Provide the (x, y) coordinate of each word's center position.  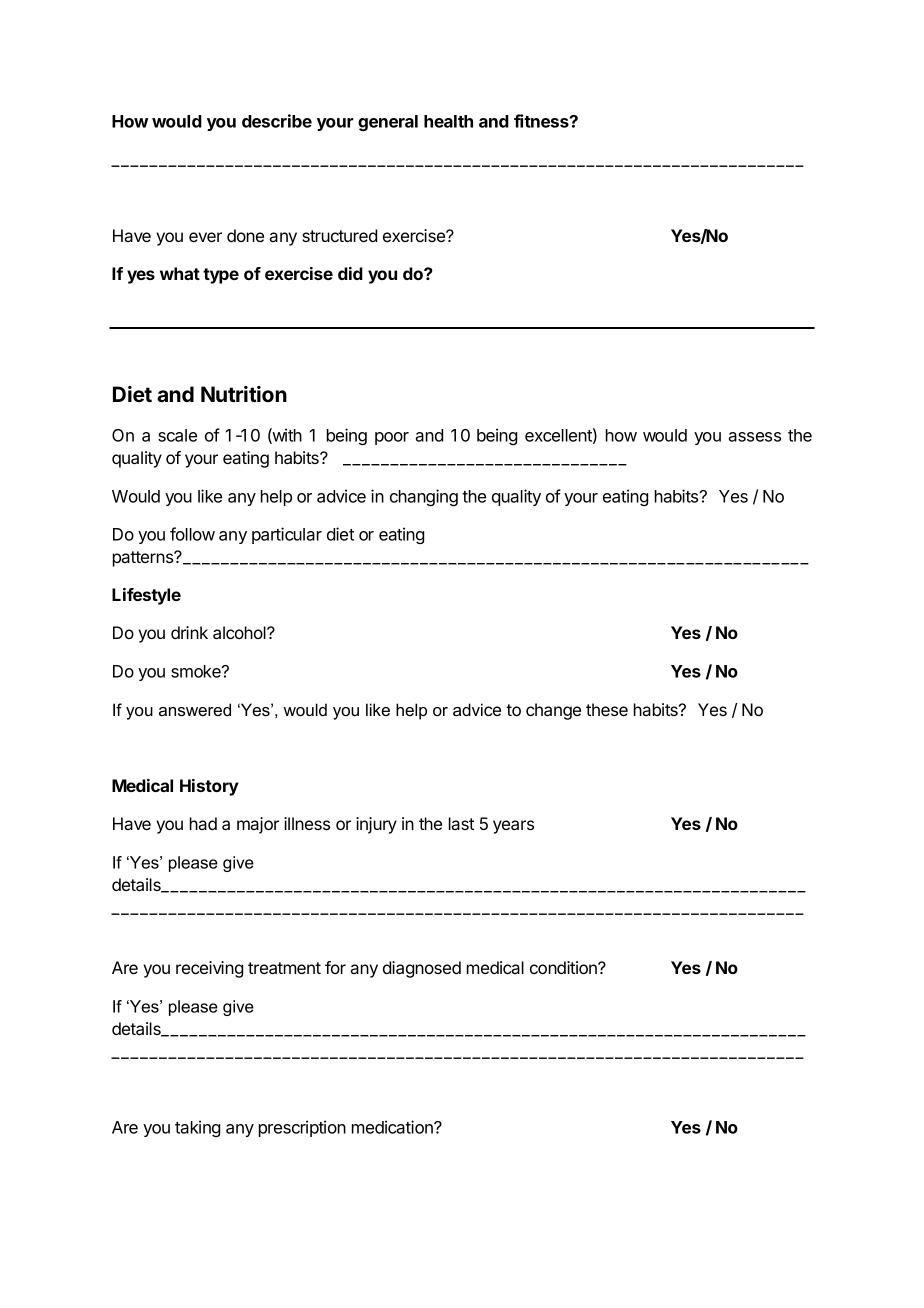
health (448, 121)
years (513, 827)
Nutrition (244, 394)
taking (197, 1128)
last (461, 823)
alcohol (240, 632)
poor (392, 438)
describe (277, 121)
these (607, 709)
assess (754, 437)
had (203, 823)
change (553, 711)
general (388, 123)
